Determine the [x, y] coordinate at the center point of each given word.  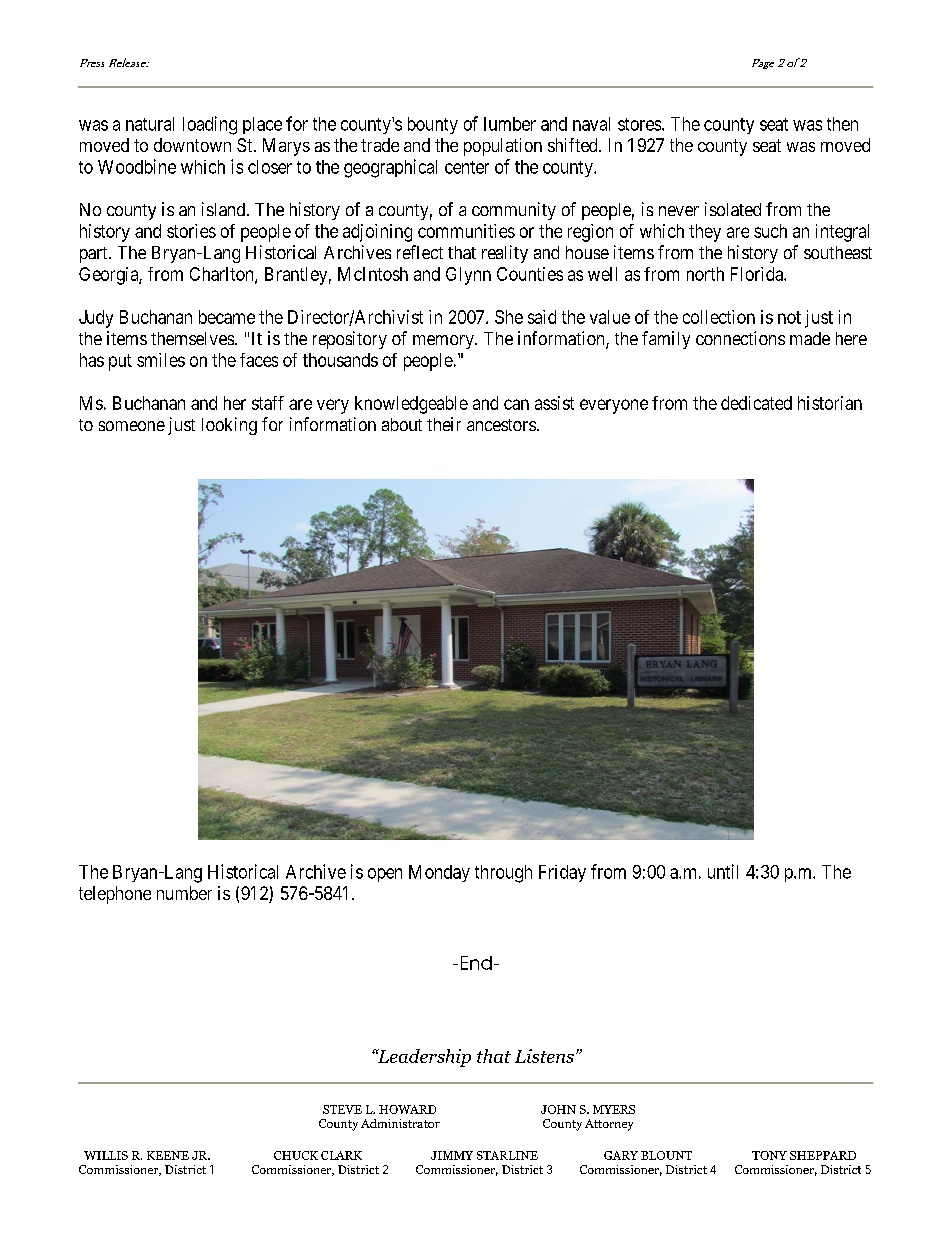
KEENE [168, 1155]
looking [229, 426]
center [467, 167]
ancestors [501, 425]
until [723, 871]
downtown [192, 145]
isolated [733, 209]
